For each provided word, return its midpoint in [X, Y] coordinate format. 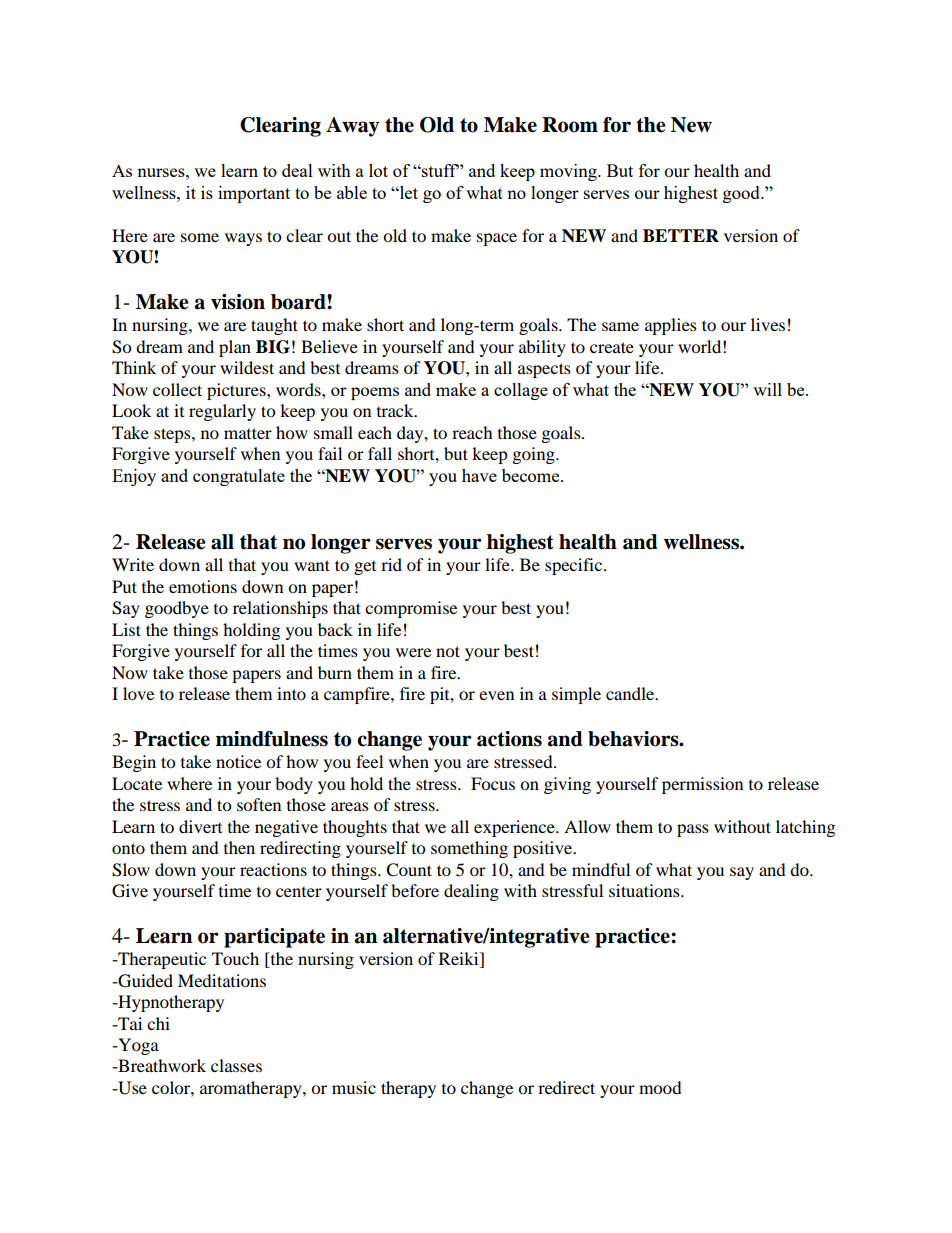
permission [702, 785]
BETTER [681, 235]
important [254, 194]
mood [660, 1087]
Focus [493, 783]
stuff [439, 170]
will [767, 389]
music [354, 1087]
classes [236, 1065]
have [479, 475]
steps [173, 435]
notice [238, 761]
